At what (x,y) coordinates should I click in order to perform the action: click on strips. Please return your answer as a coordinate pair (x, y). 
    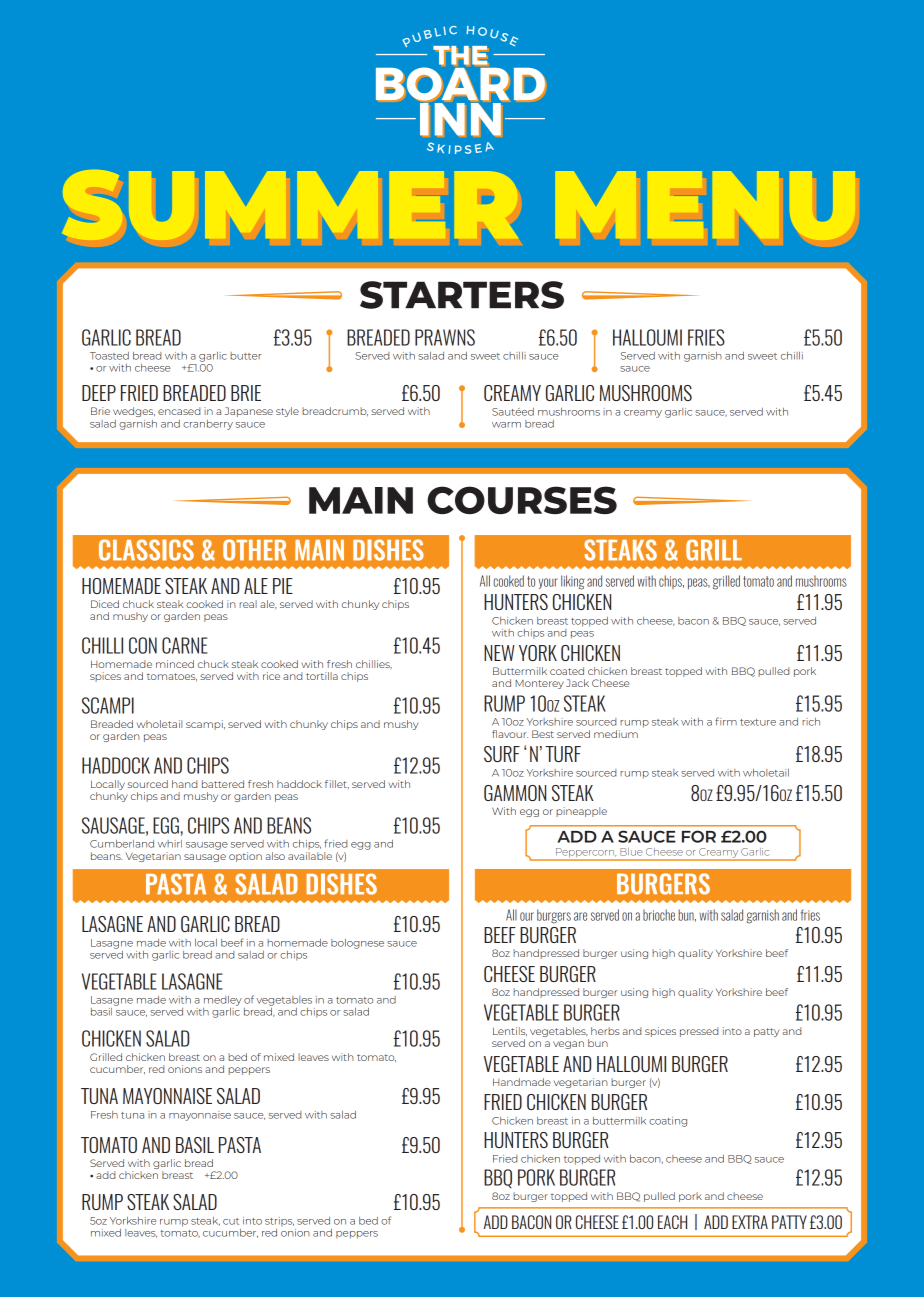
    Looking at the image, I should click on (279, 1222).
